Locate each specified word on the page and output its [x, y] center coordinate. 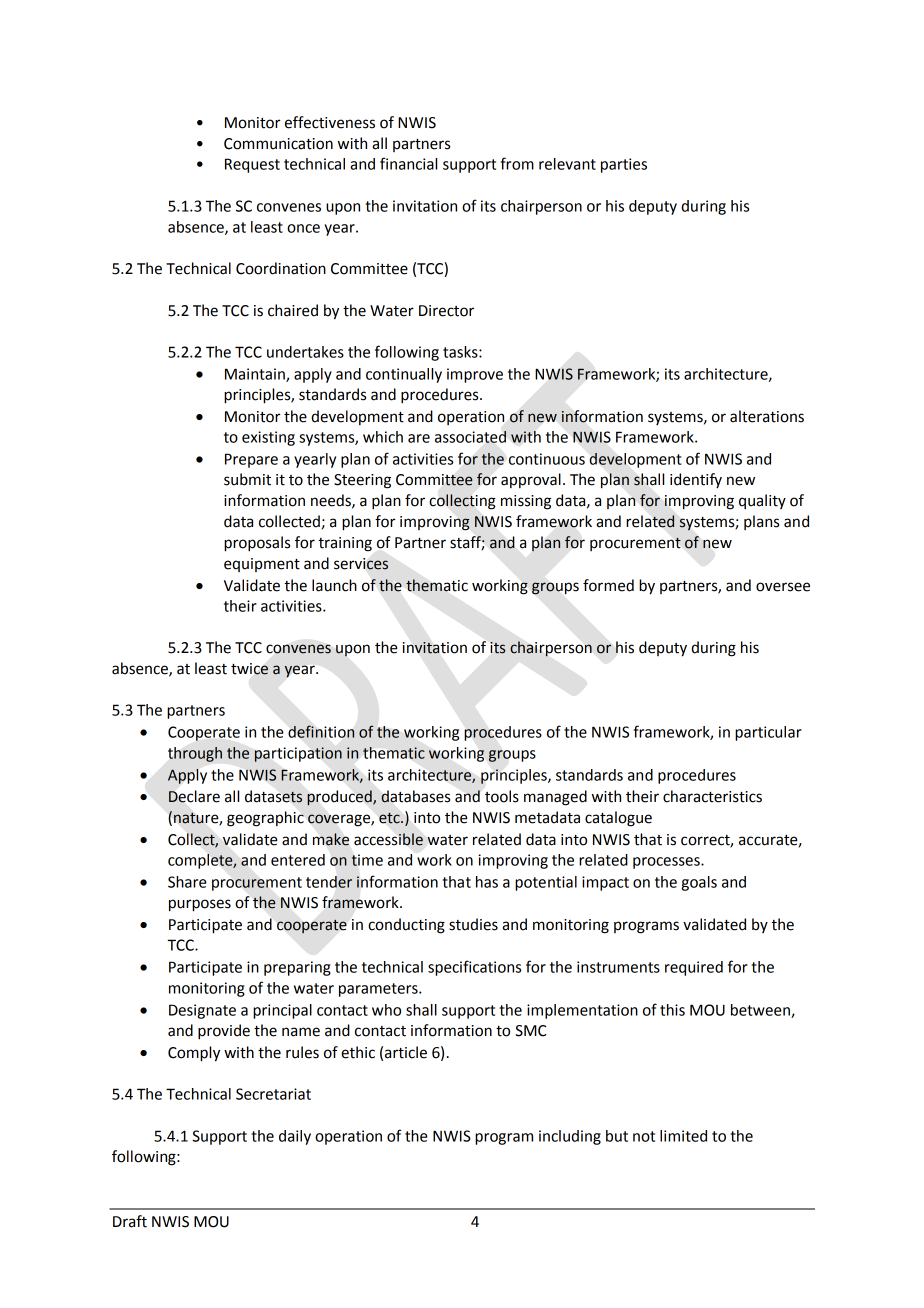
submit [247, 479]
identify [696, 480]
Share [187, 882]
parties [624, 165]
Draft [130, 1221]
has [487, 882]
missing [526, 502]
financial [408, 163]
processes [667, 863]
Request [252, 165]
